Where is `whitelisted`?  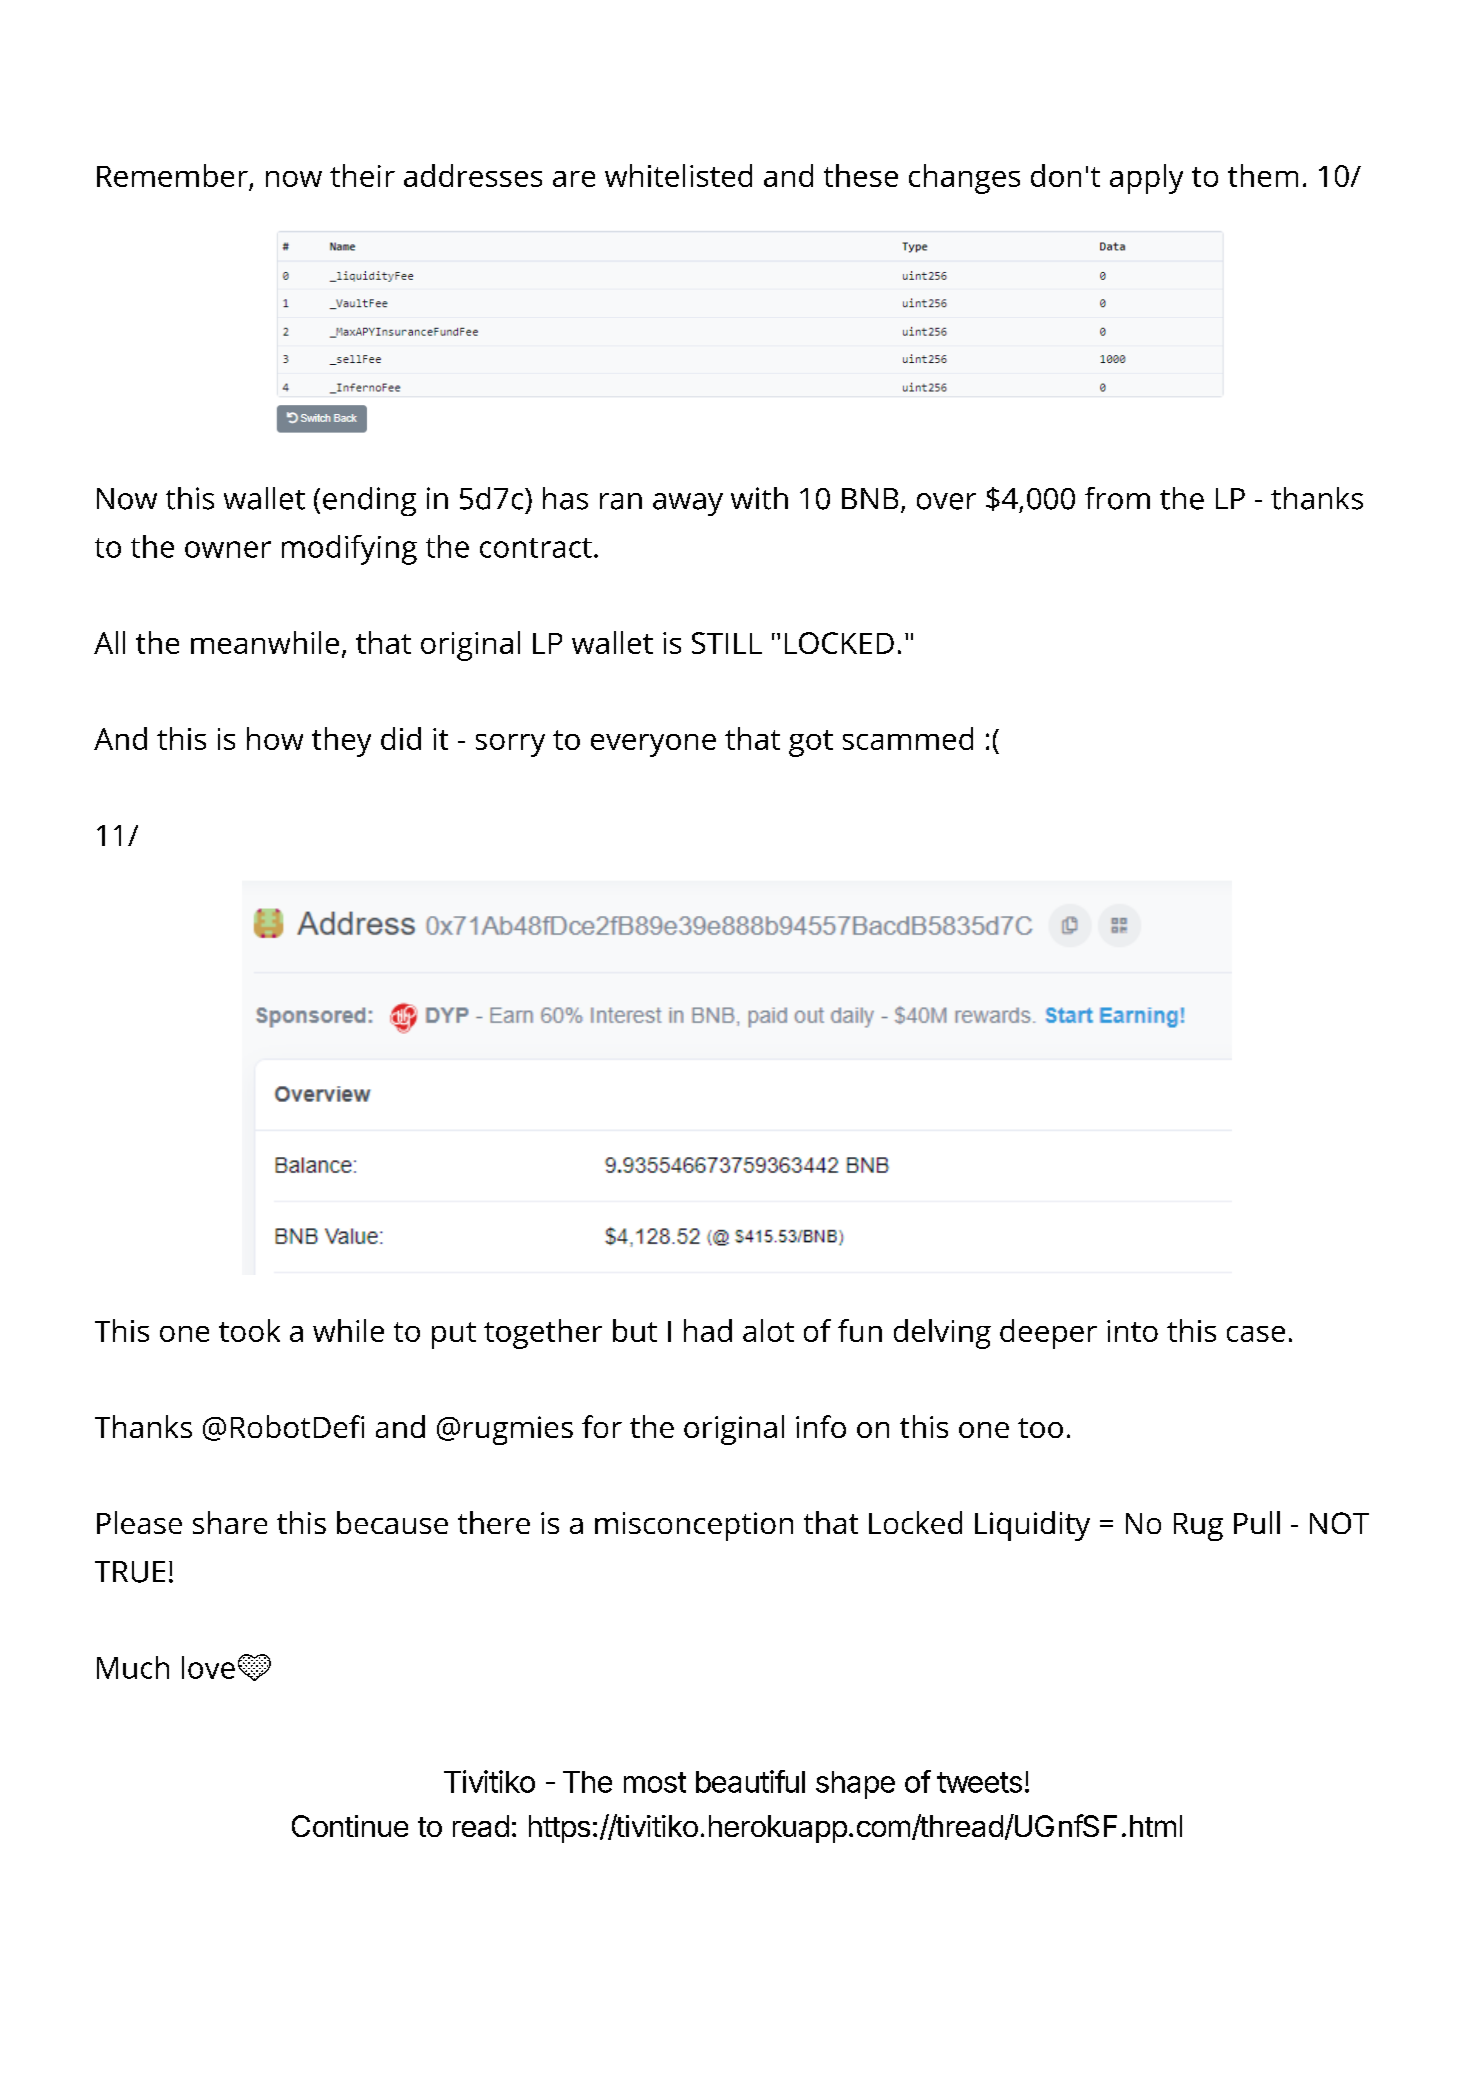
whitelisted is located at coordinates (678, 175).
